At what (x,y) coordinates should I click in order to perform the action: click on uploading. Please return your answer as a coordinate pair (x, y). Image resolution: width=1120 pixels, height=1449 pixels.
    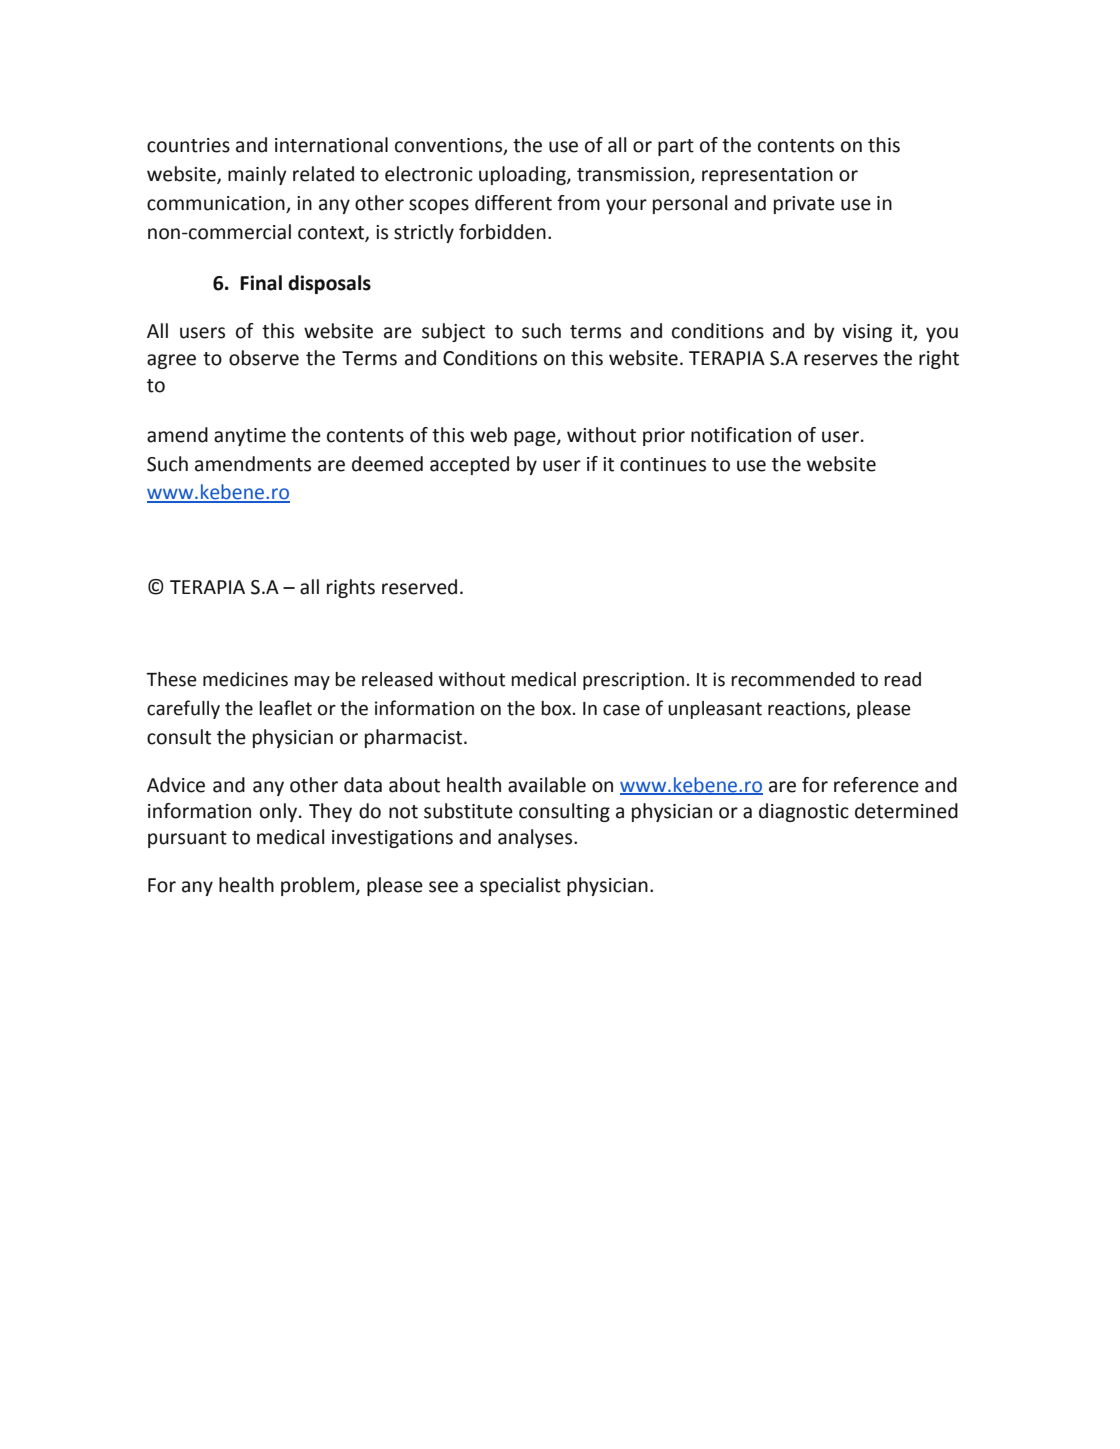
    Looking at the image, I should click on (523, 175).
